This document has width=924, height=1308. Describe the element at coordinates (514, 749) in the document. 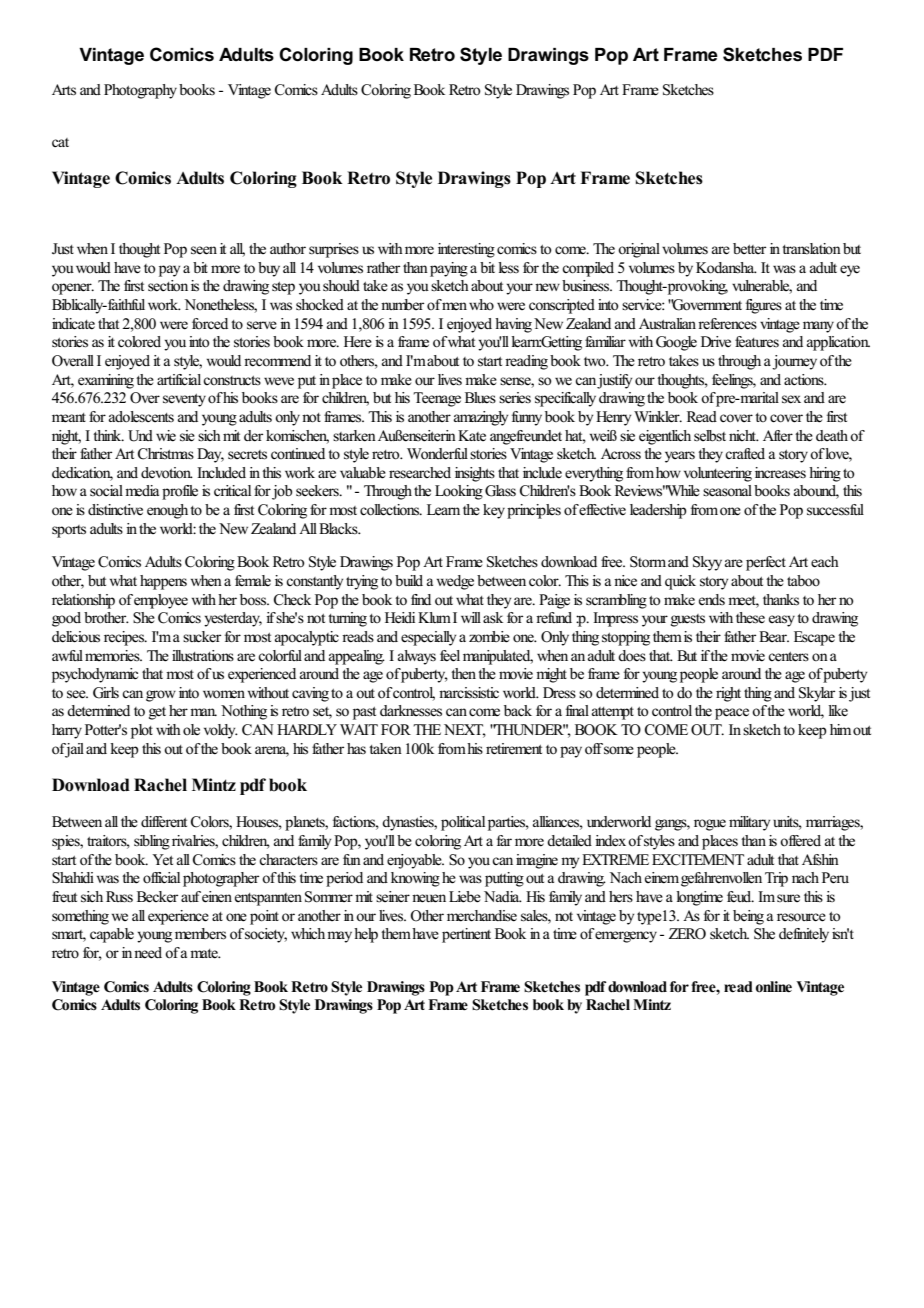

I see `retirement` at that location.
